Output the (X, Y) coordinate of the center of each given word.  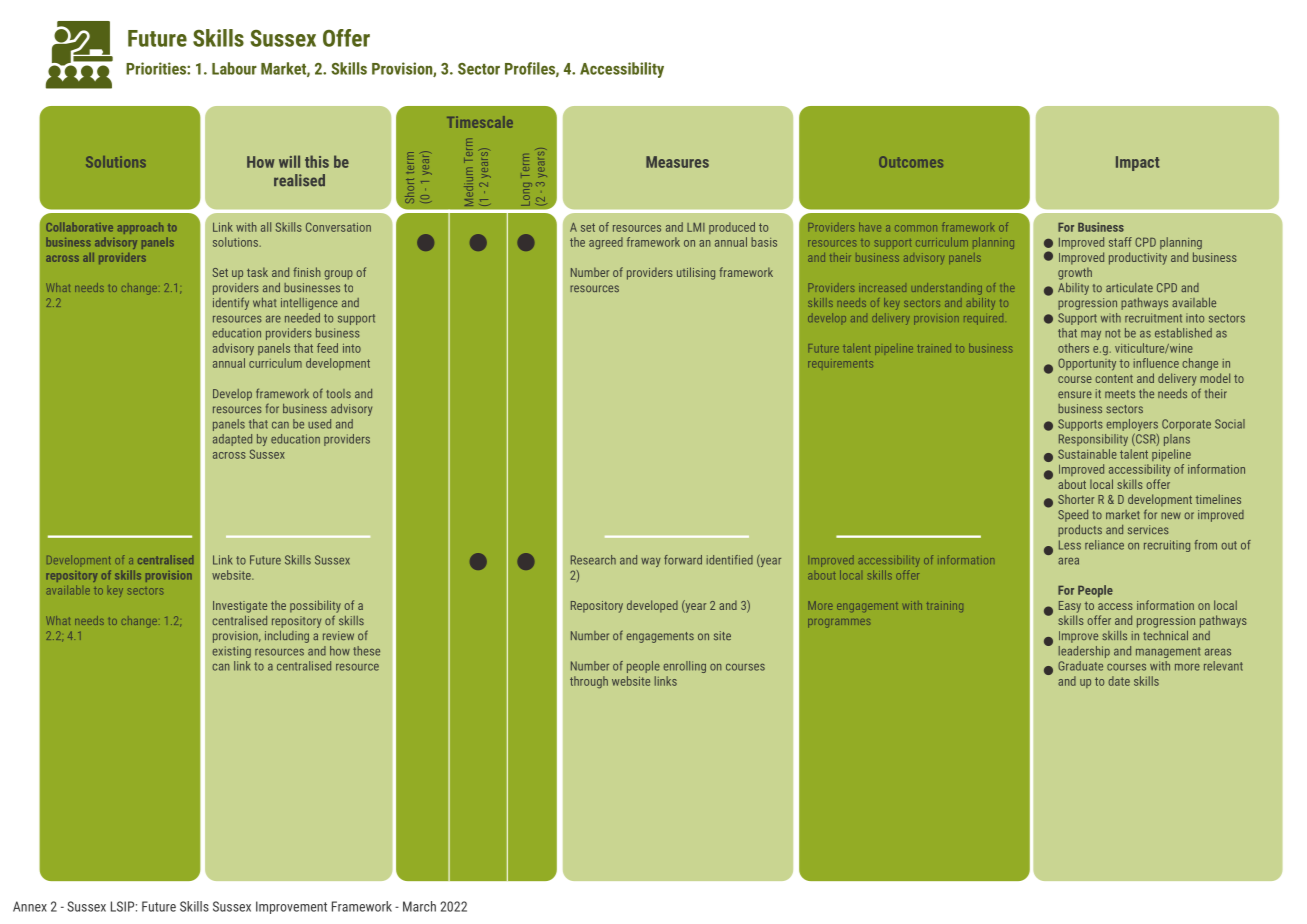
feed (327, 348)
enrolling (684, 667)
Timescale (480, 122)
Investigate (240, 607)
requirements (840, 364)
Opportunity (1087, 364)
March (419, 906)
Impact (1138, 163)
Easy (1070, 607)
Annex (30, 906)
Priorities (157, 68)
